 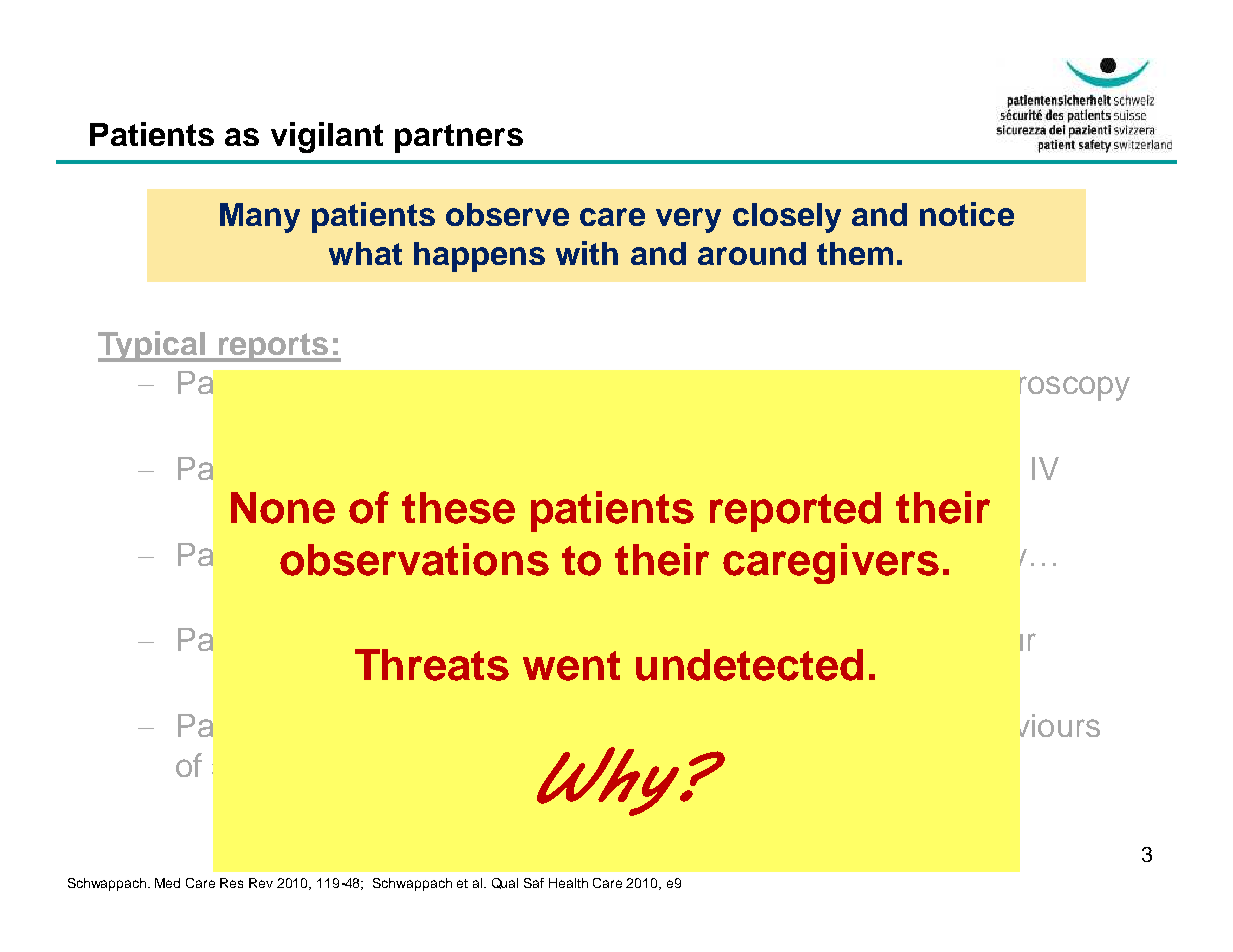 What do you see at coordinates (261, 883) in the screenshot?
I see `Rev` at bounding box center [261, 883].
